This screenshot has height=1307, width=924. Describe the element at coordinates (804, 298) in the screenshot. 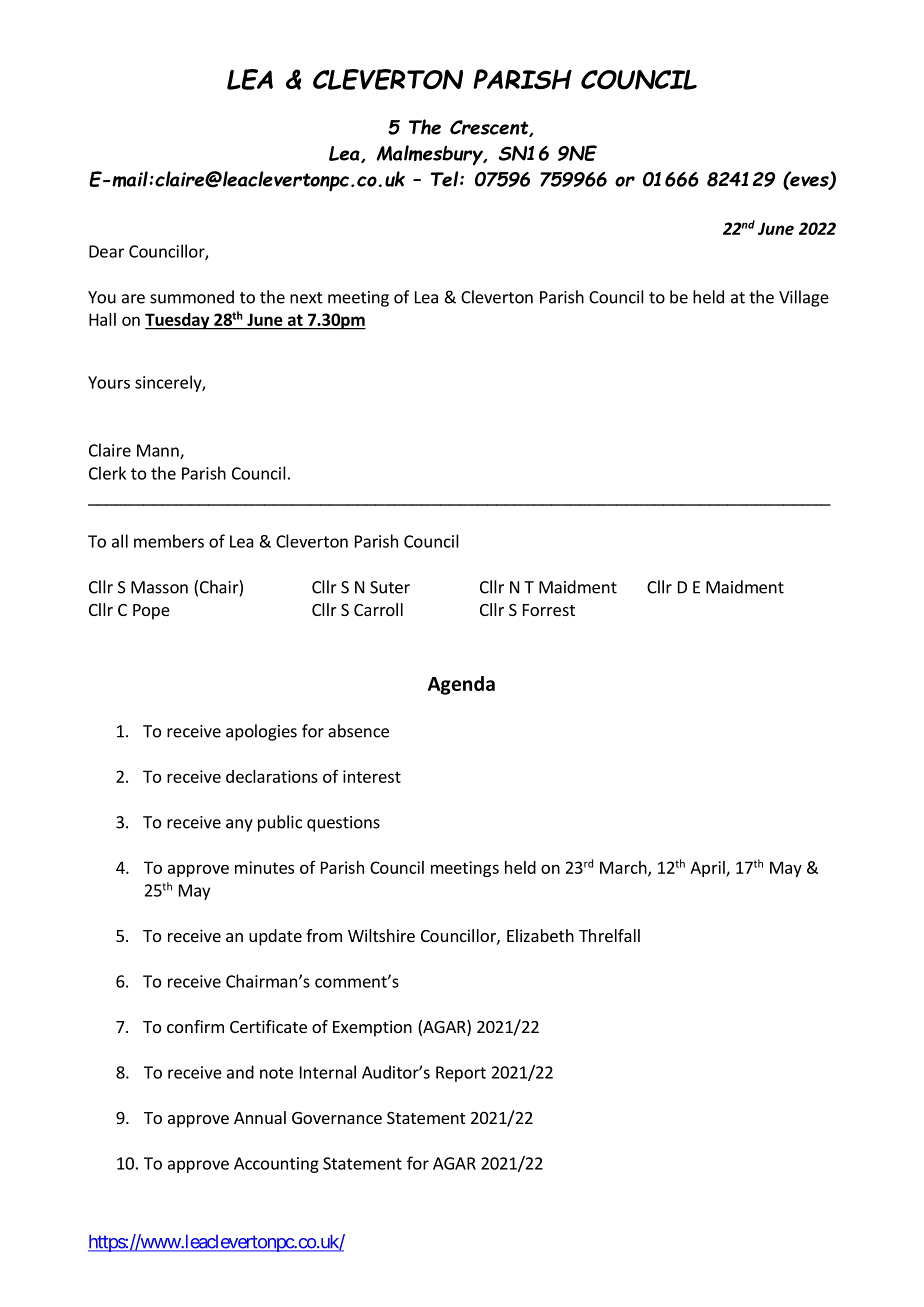

I see `Village` at that location.
